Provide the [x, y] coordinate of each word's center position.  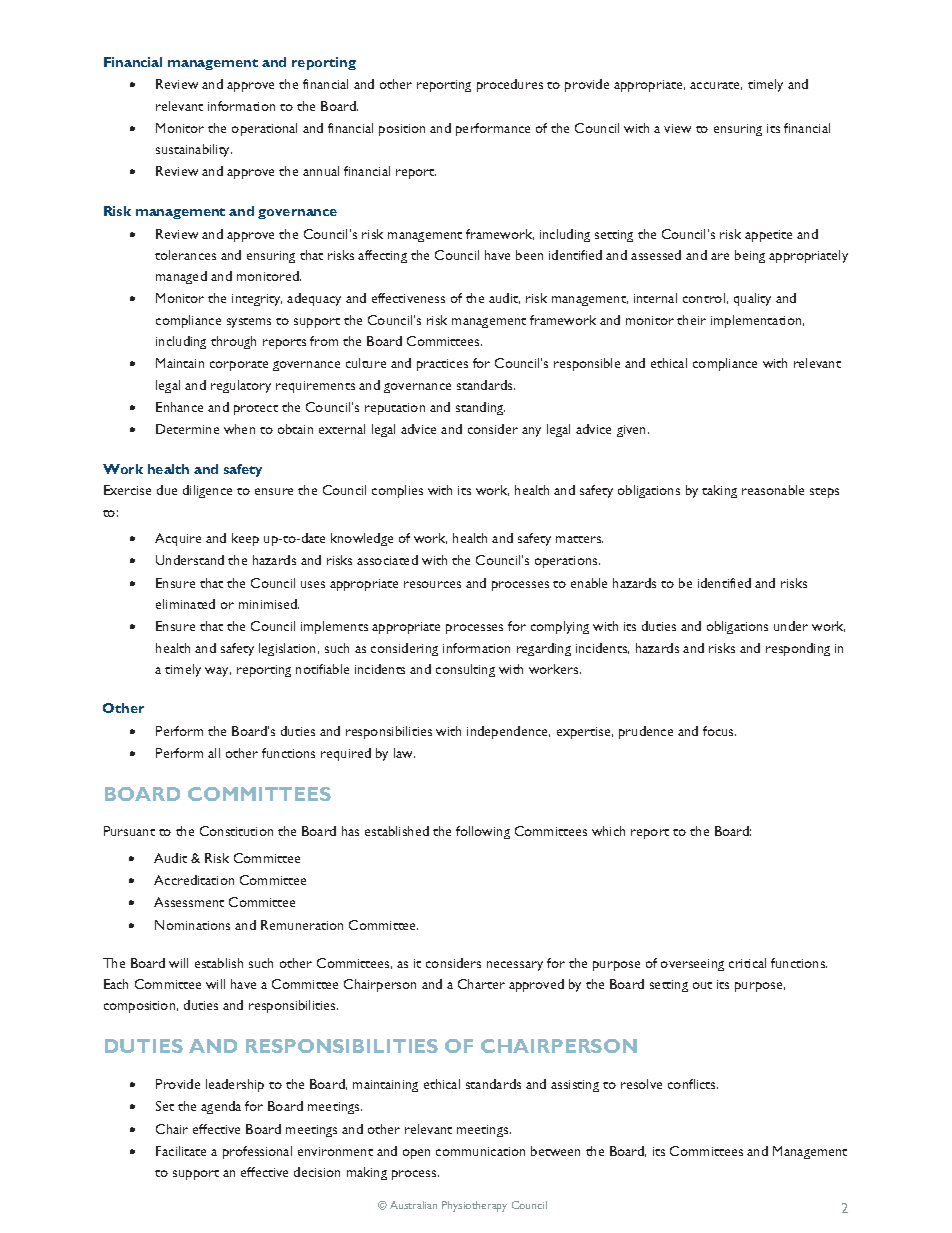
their [691, 320]
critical [747, 963]
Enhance [179, 407]
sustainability [194, 150]
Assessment [189, 902]
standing [480, 408]
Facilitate [181, 1151]
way [218, 672]
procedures [510, 85]
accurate [716, 86]
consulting [465, 670]
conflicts [693, 1084]
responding [798, 649]
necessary [515, 966]
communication [480, 1151]
